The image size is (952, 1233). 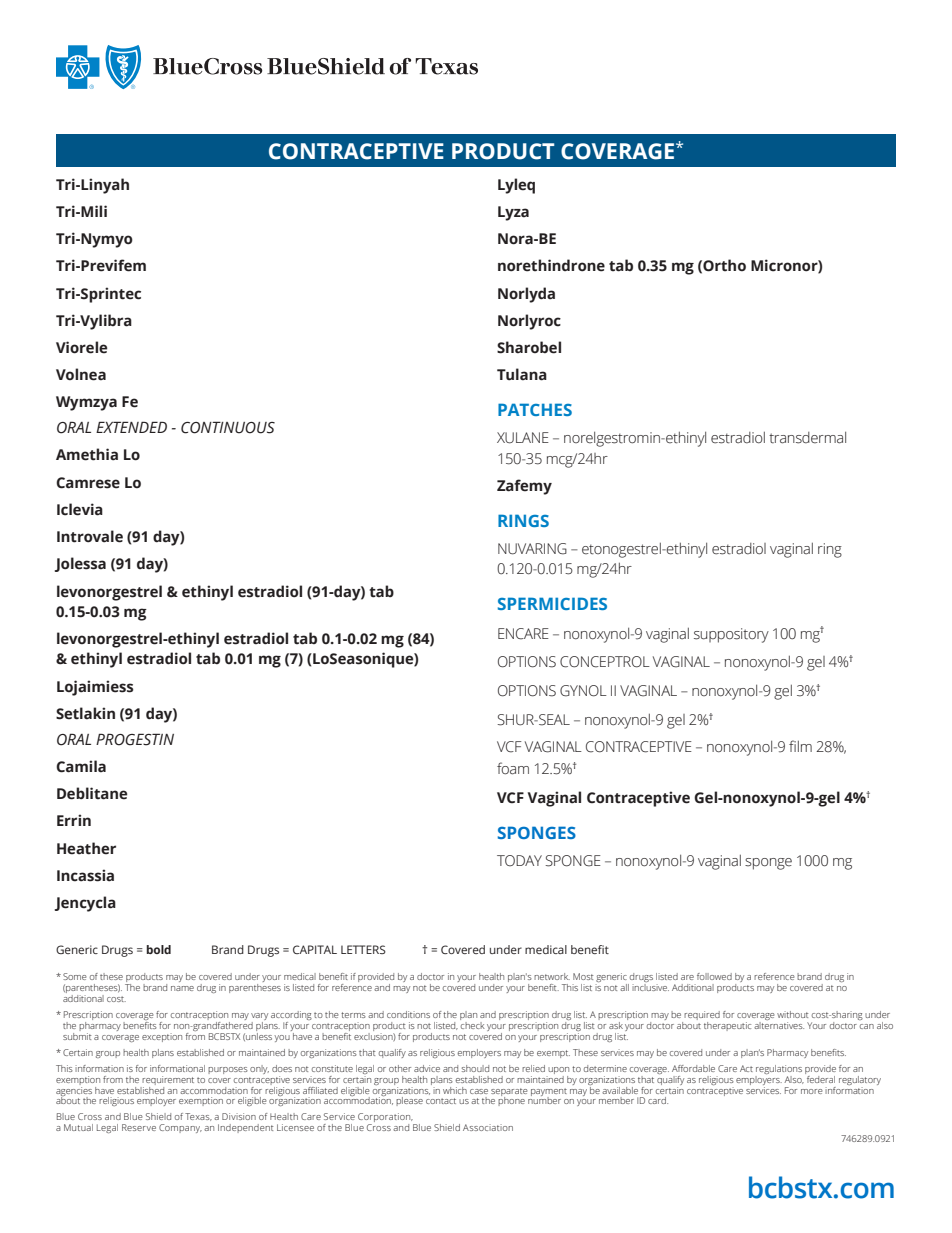 I want to click on transdermal, so click(x=807, y=438).
